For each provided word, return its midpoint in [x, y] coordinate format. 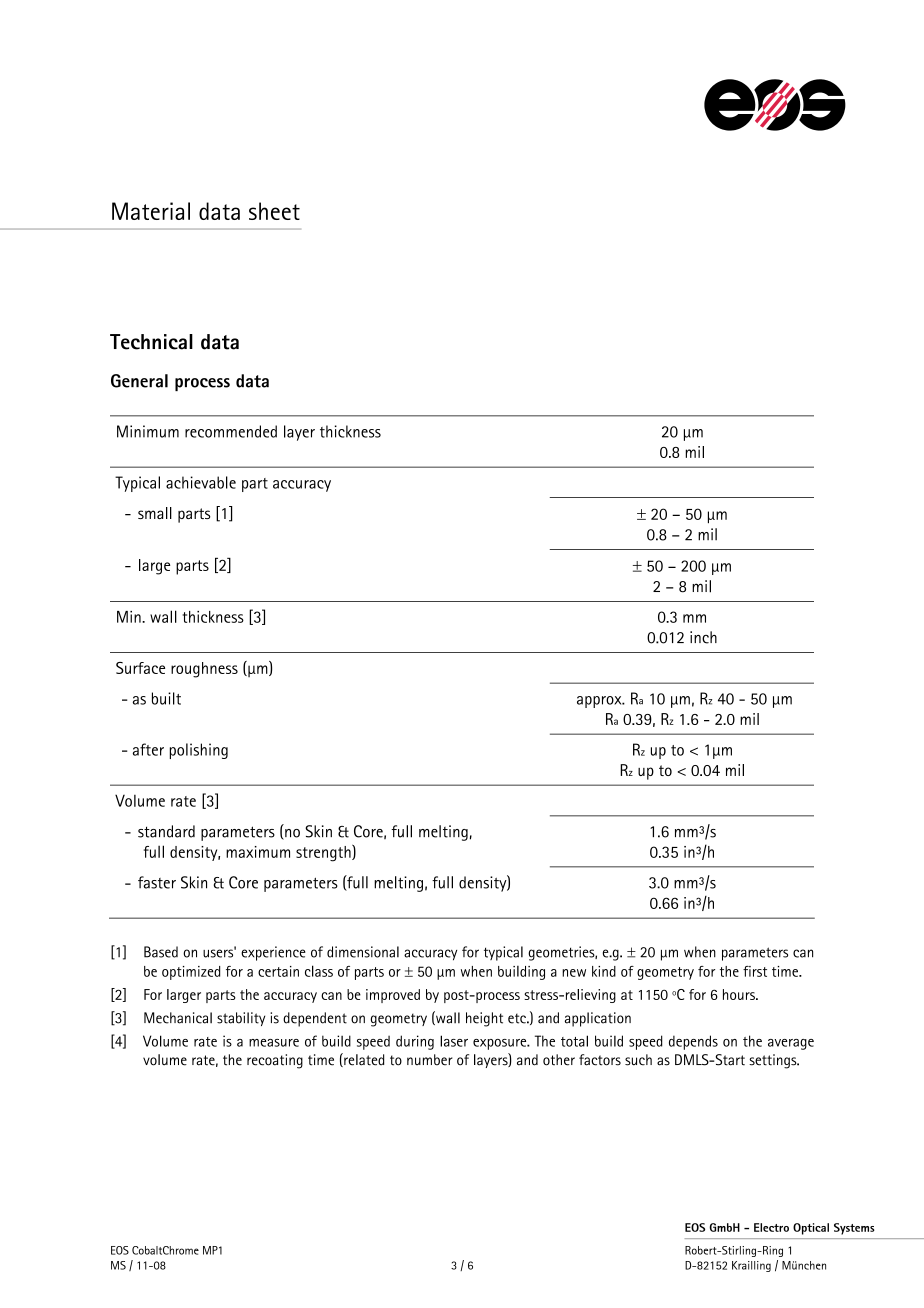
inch [703, 637]
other [559, 1060]
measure [274, 1043]
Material [151, 211]
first [755, 971]
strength [324, 853]
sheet [274, 211]
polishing [198, 751]
